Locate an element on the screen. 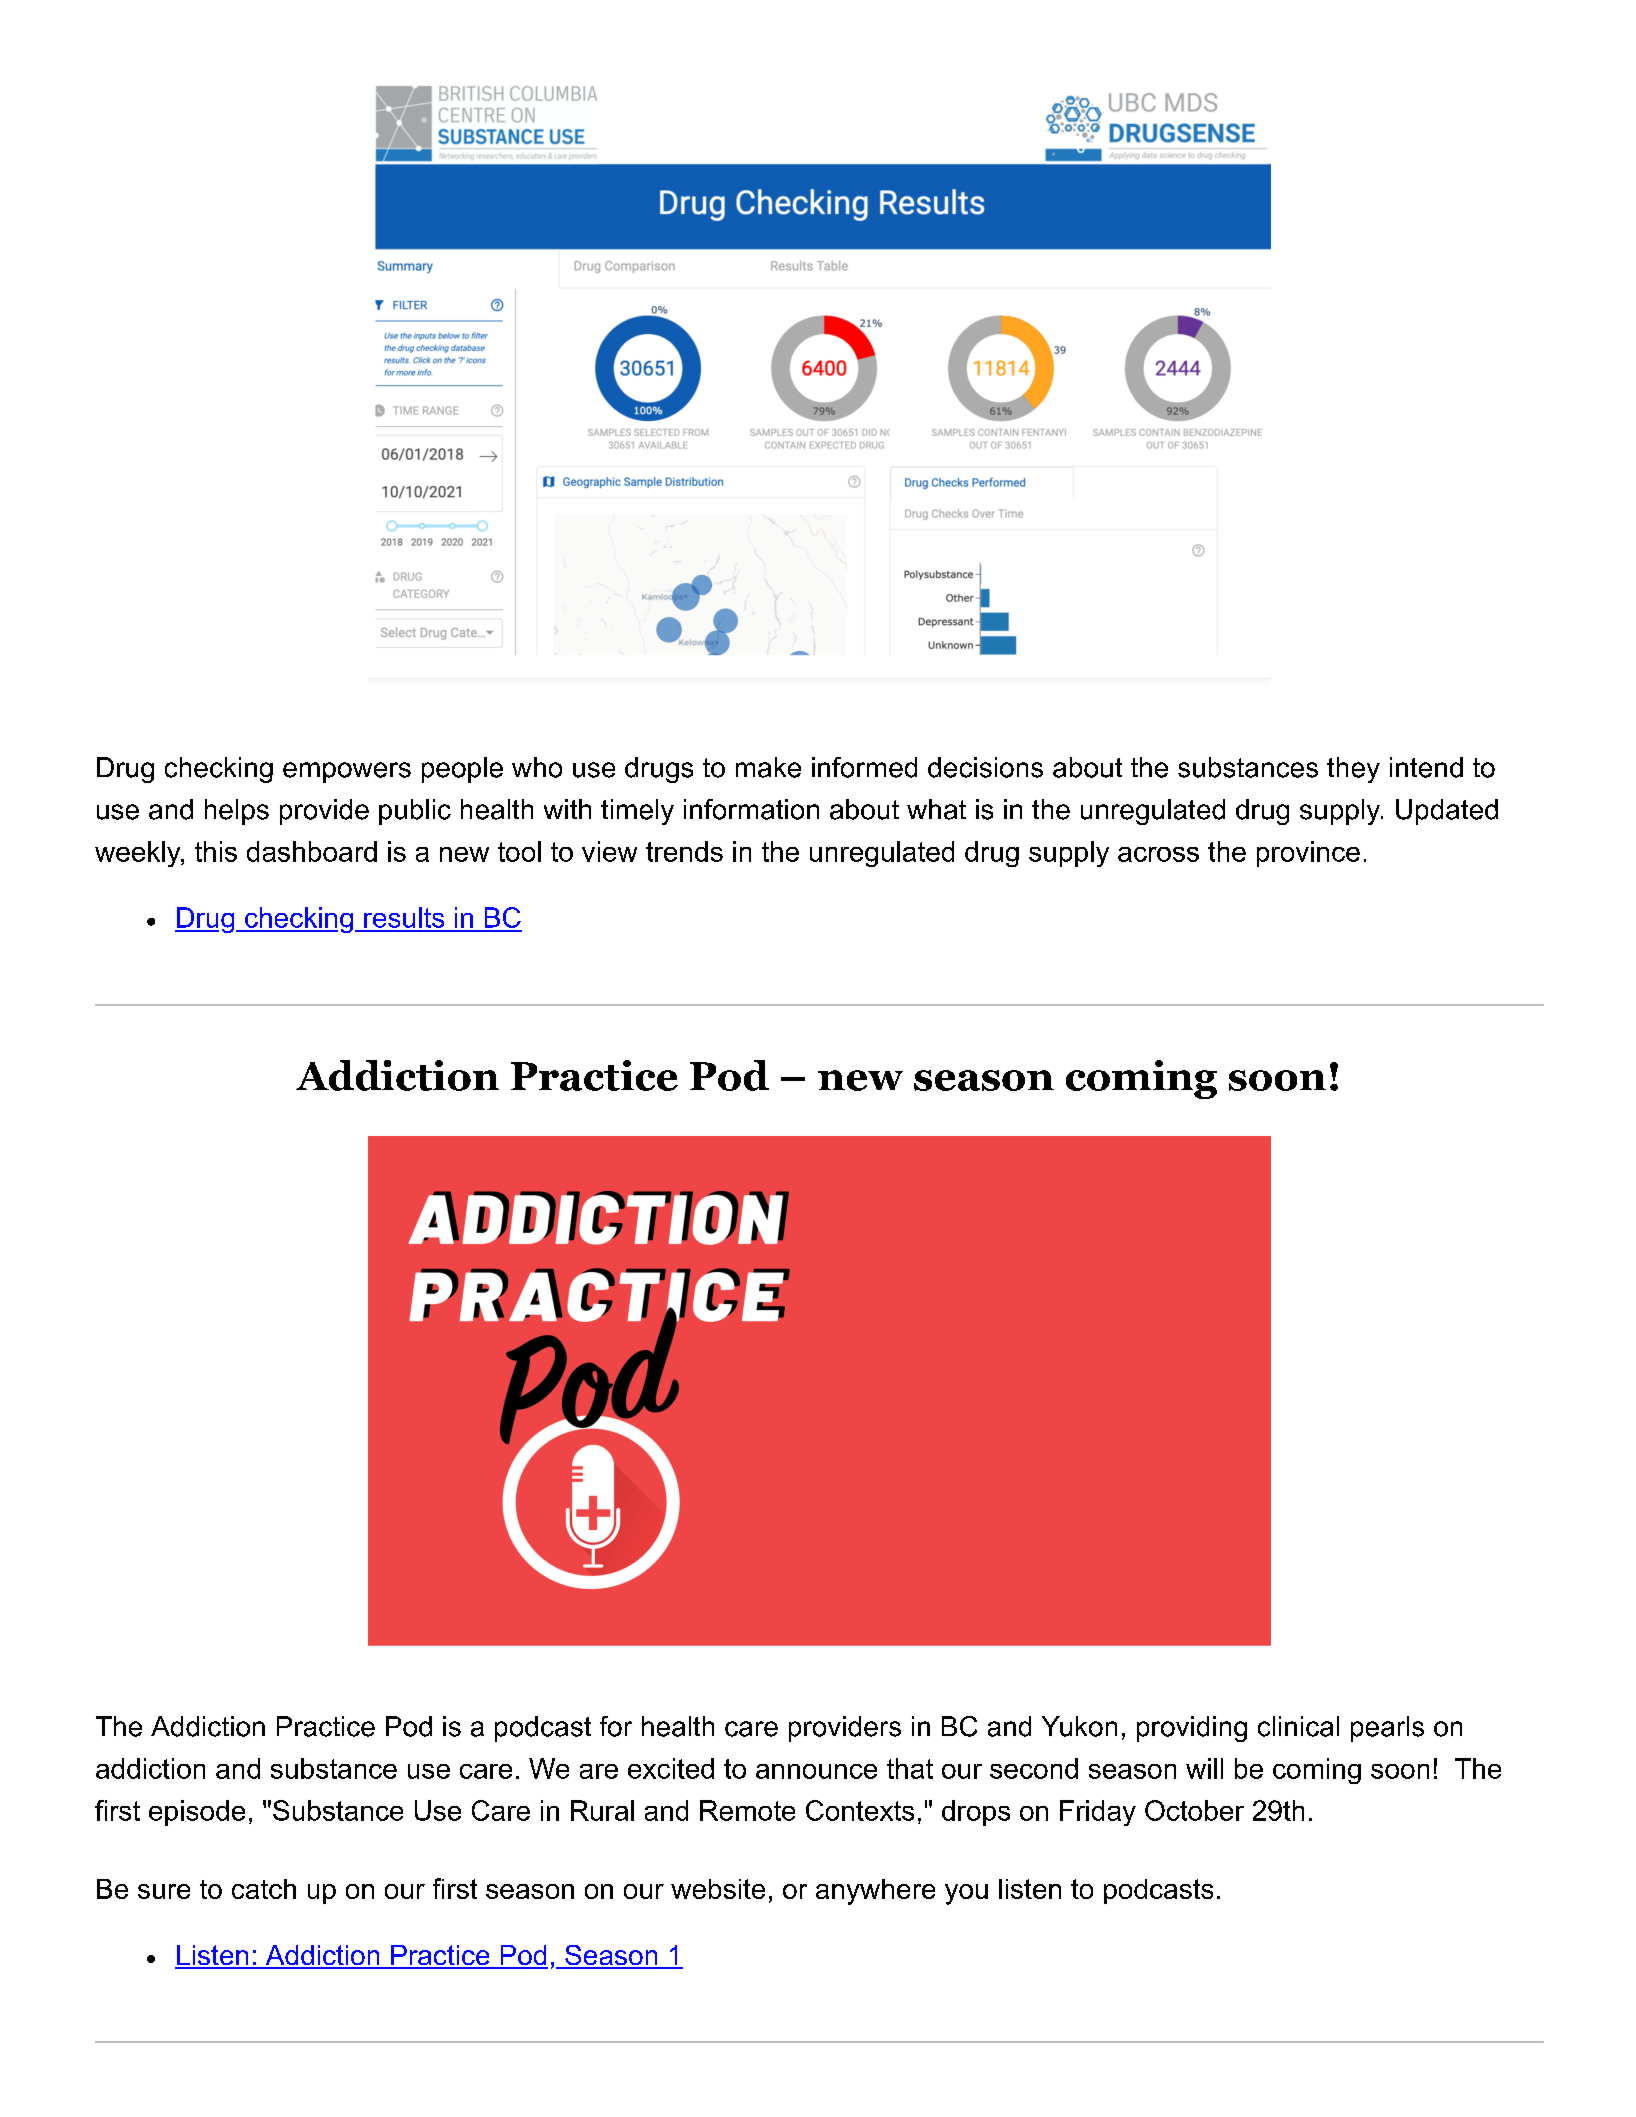 This screenshot has width=1636, height=2117. trends is located at coordinates (684, 851).
